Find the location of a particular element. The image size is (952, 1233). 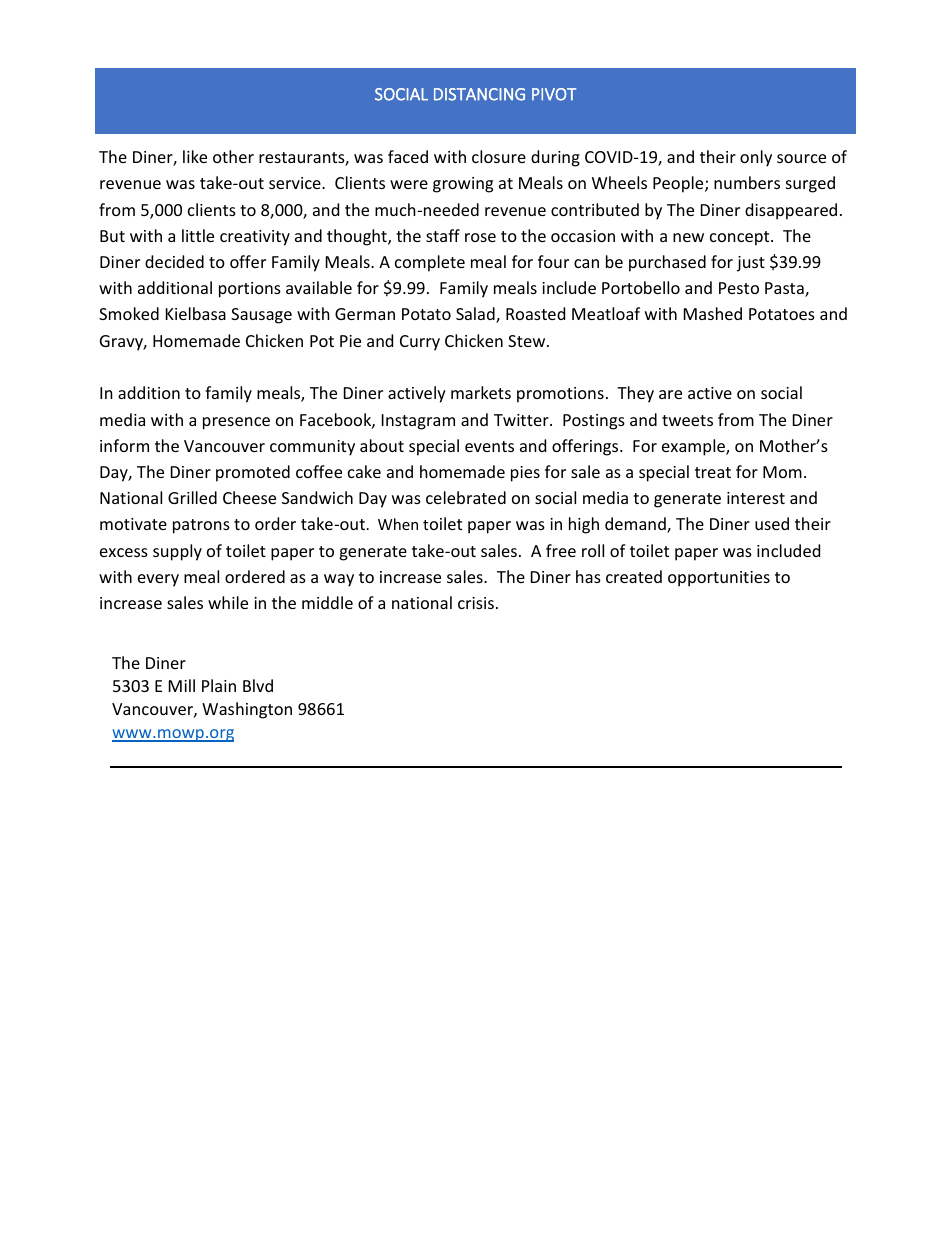

DISTANCING is located at coordinates (479, 94).
